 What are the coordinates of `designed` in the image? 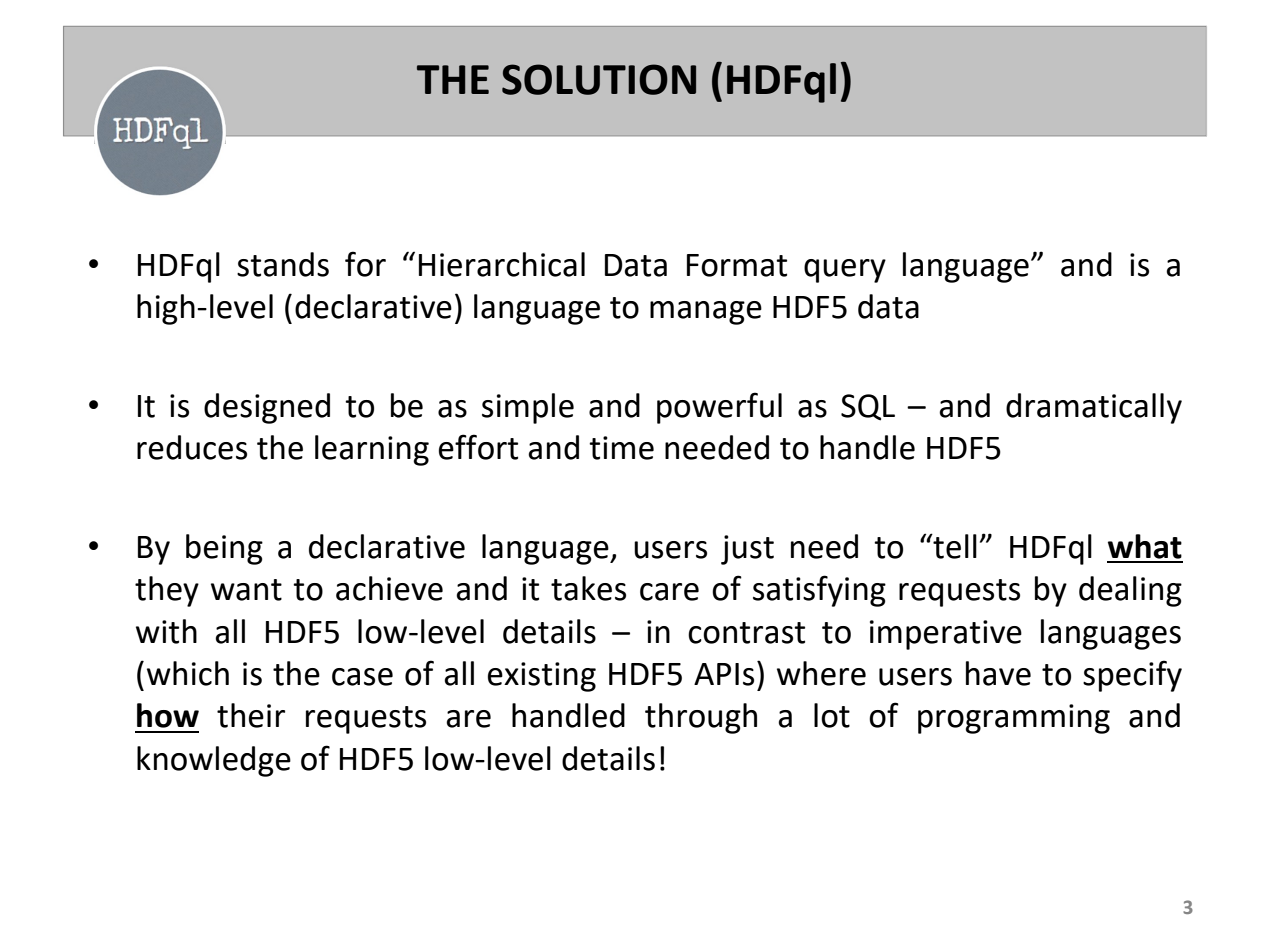 It's located at (267, 408).
